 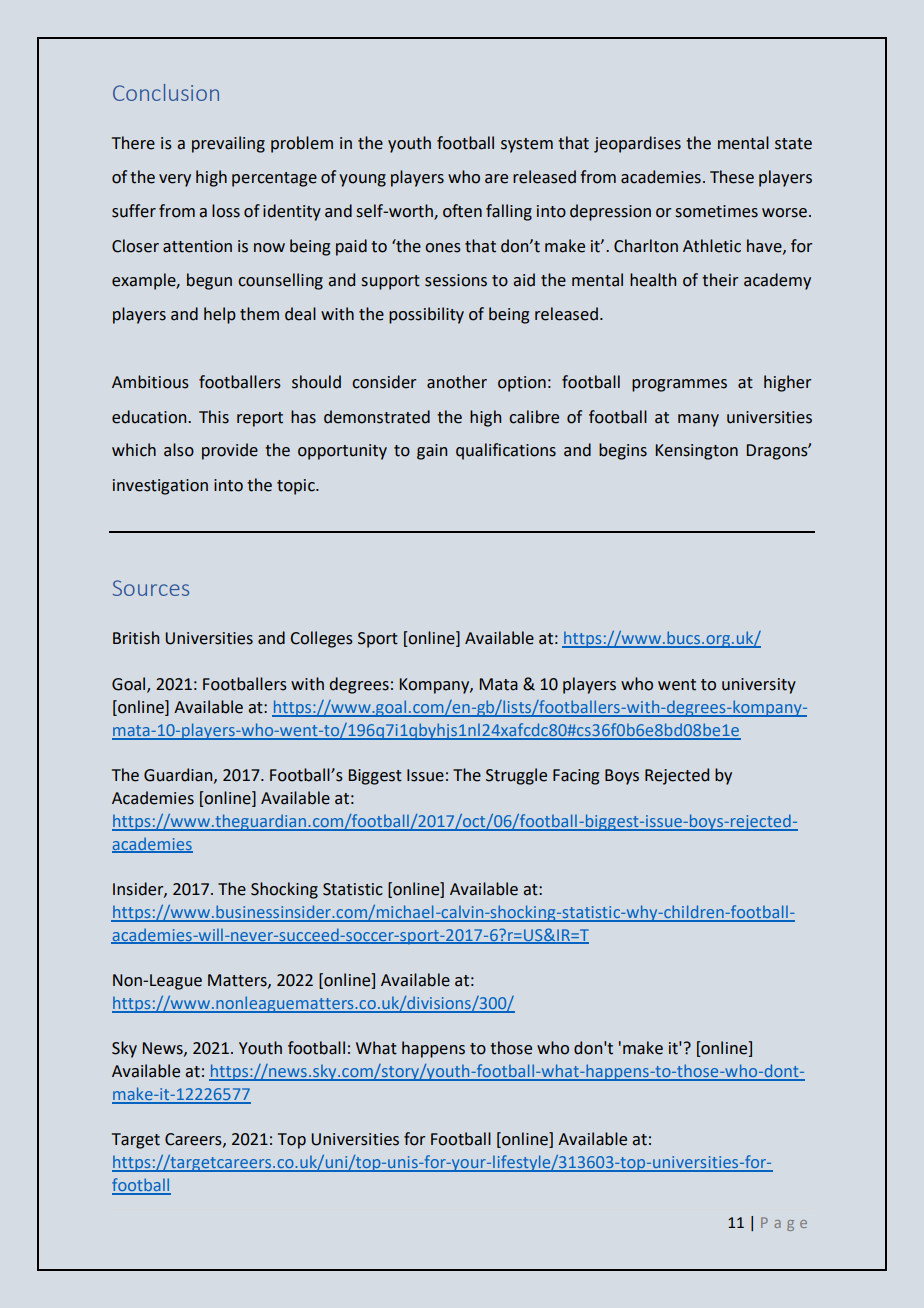 I want to click on Conclusion, so click(x=166, y=92).
